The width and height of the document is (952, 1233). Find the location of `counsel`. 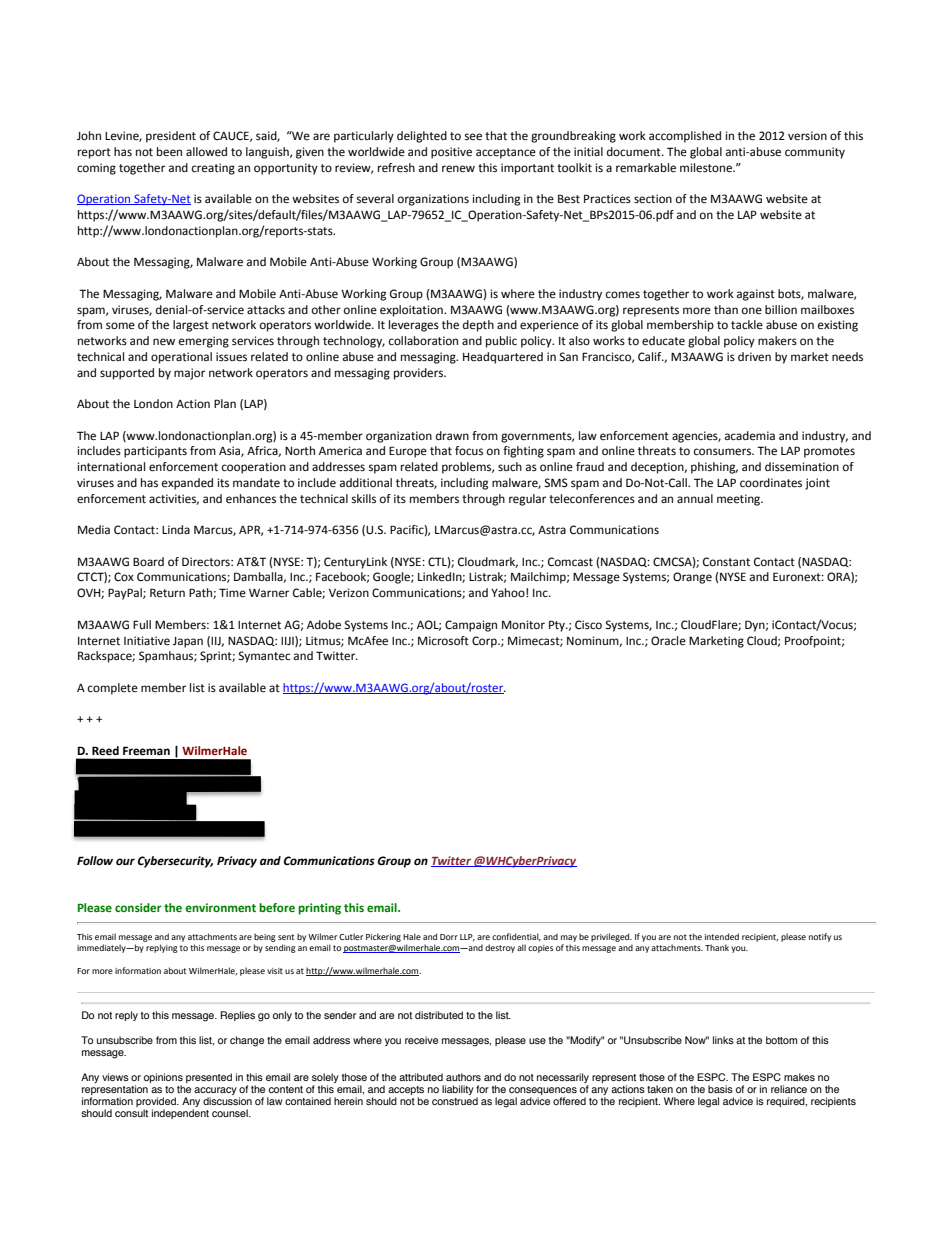

counsel is located at coordinates (231, 1113).
